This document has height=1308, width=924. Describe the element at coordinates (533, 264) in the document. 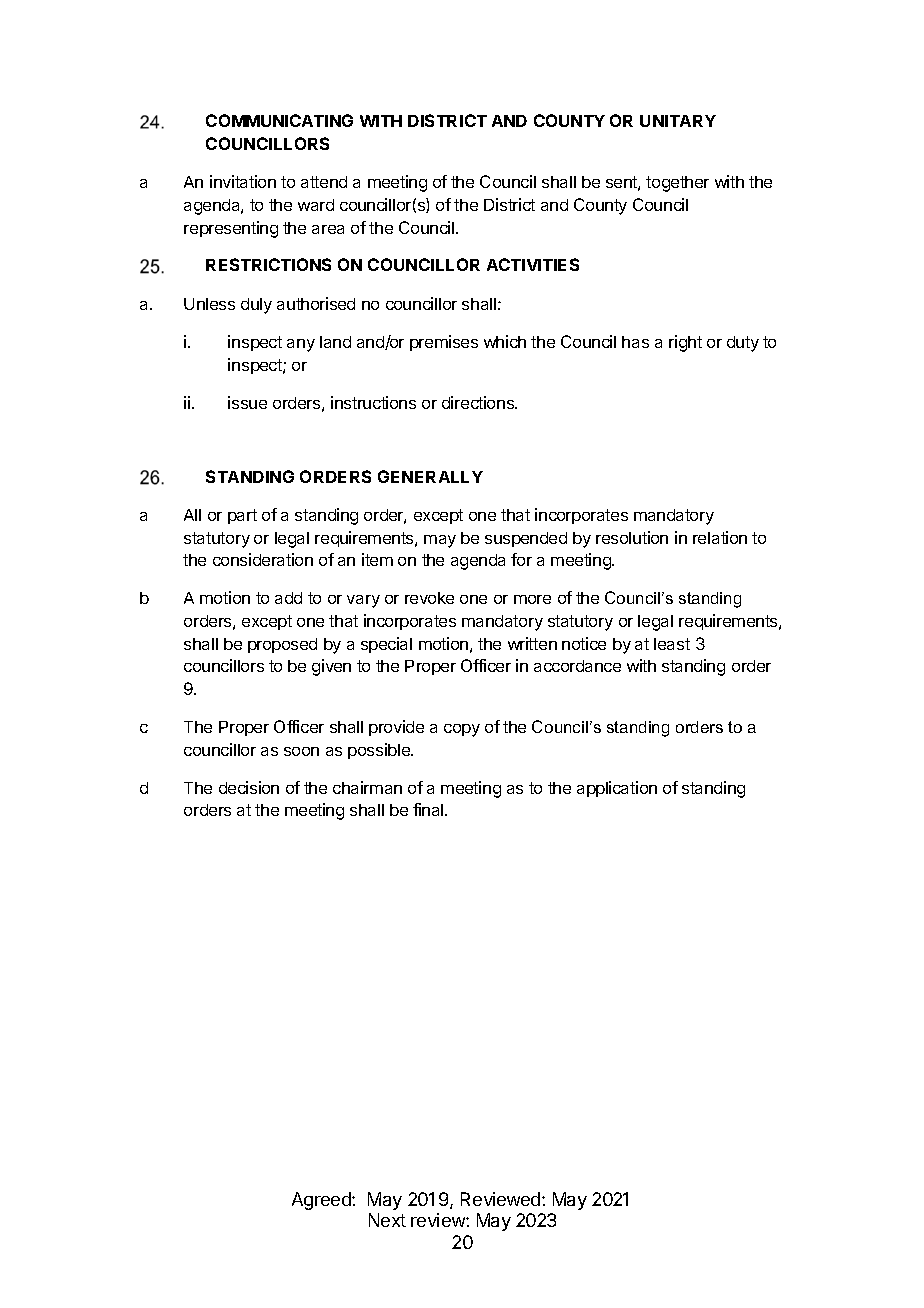

I see `ACTIVITIES` at that location.
